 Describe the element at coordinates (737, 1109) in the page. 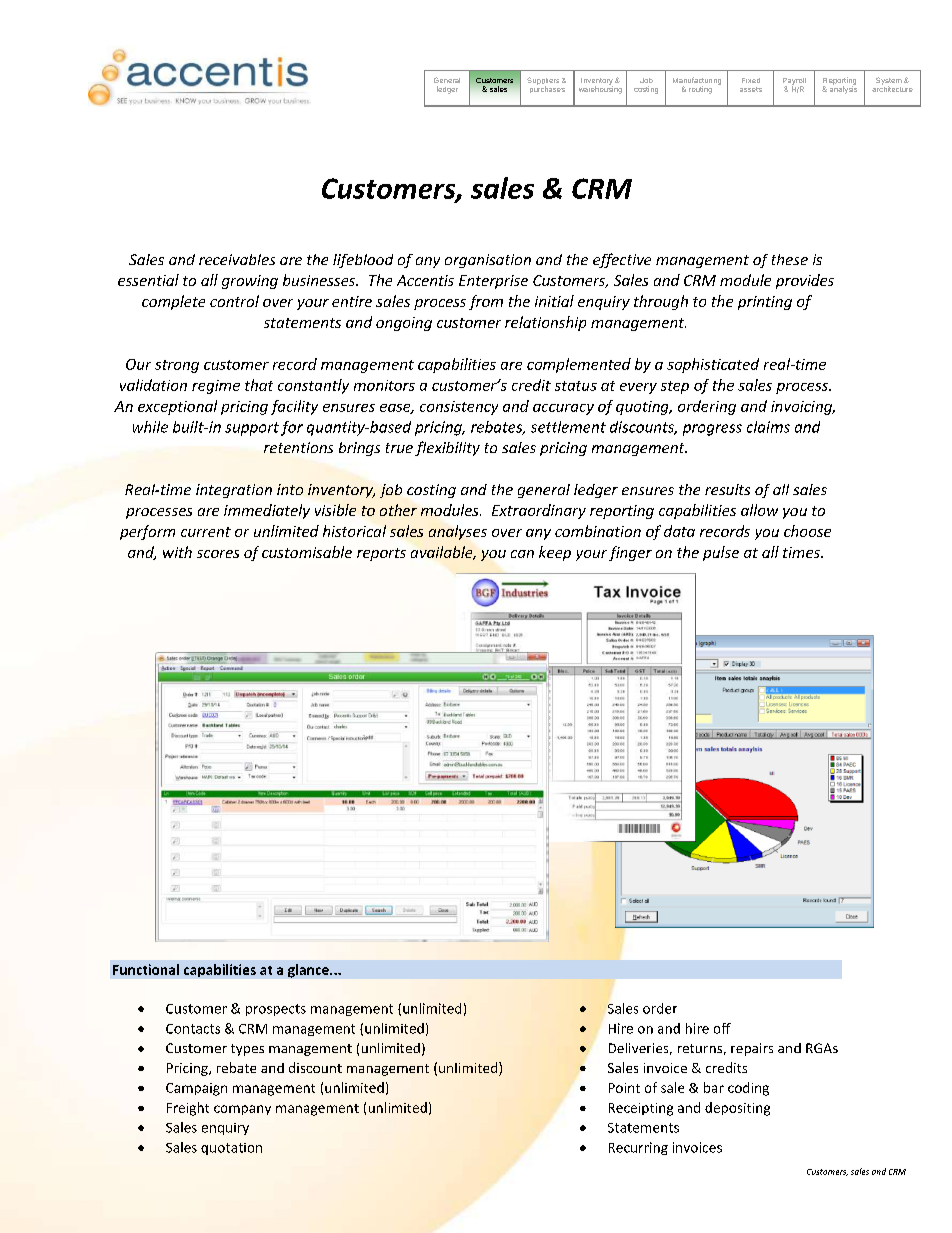

I see `depositing` at that location.
